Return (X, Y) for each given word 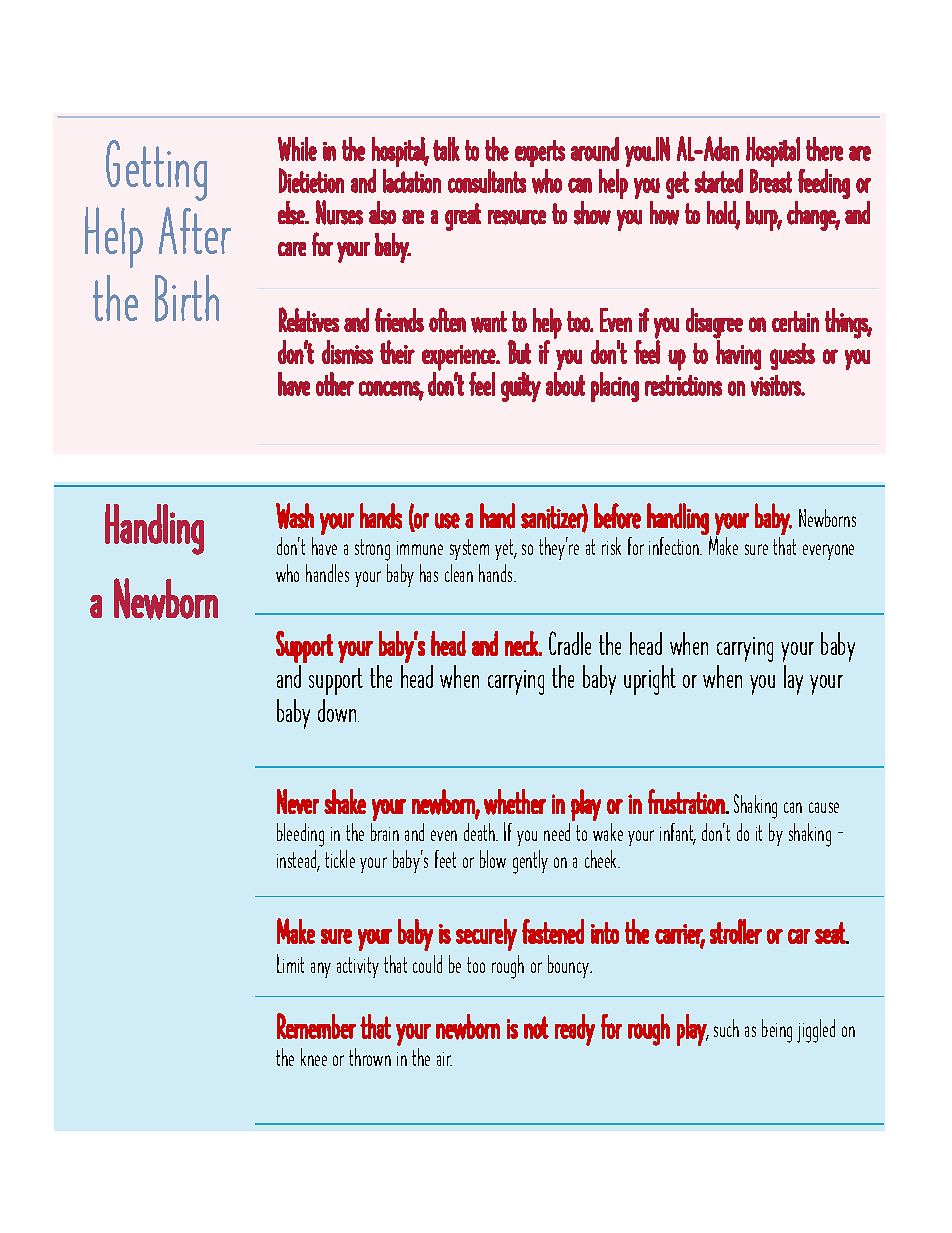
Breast (771, 181)
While (297, 149)
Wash (295, 516)
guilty (521, 387)
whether (515, 802)
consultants (487, 181)
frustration (687, 801)
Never (298, 801)
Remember (316, 1026)
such (726, 1028)
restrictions (683, 385)
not (536, 1027)
